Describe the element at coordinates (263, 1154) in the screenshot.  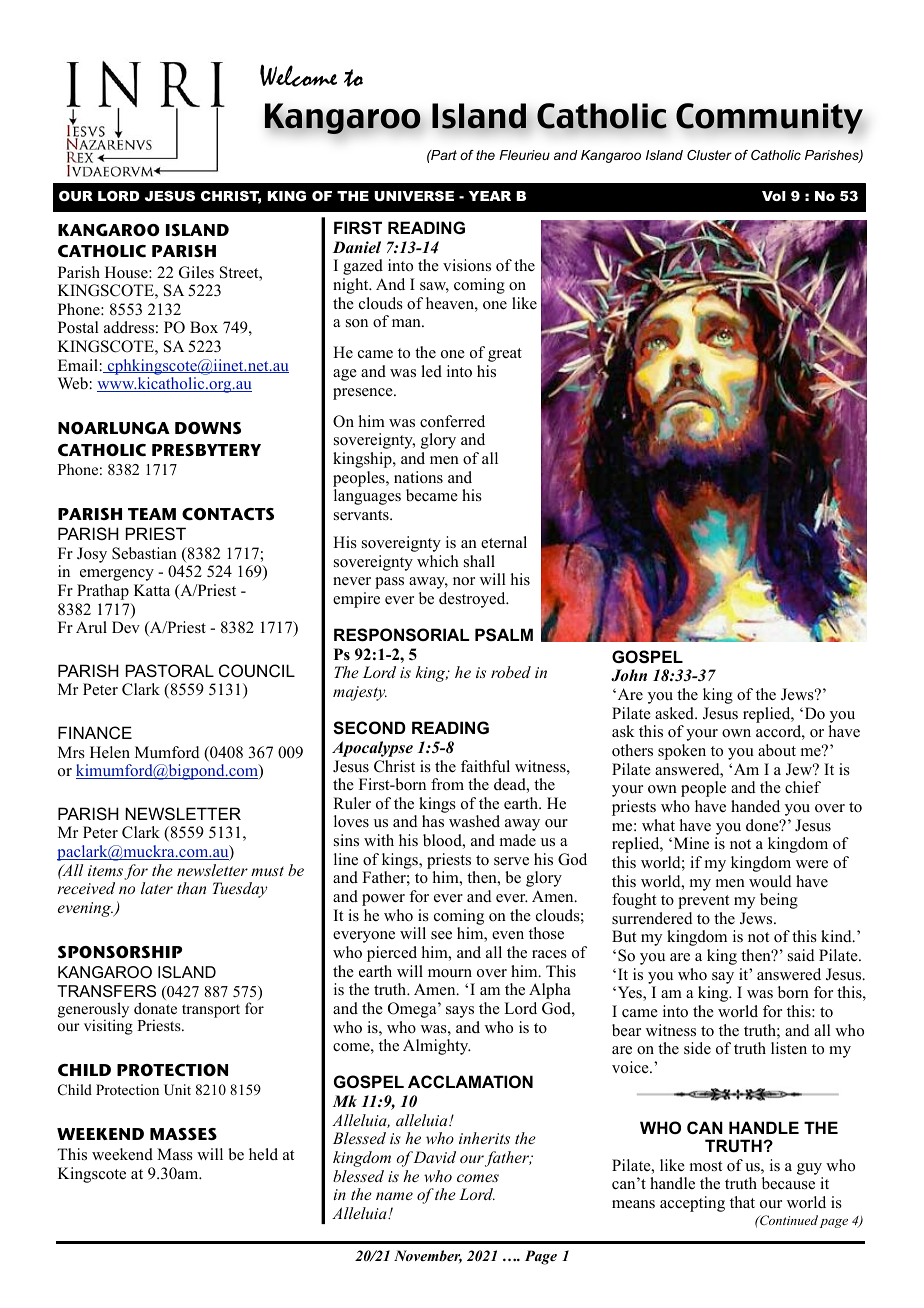
I see `held` at that location.
